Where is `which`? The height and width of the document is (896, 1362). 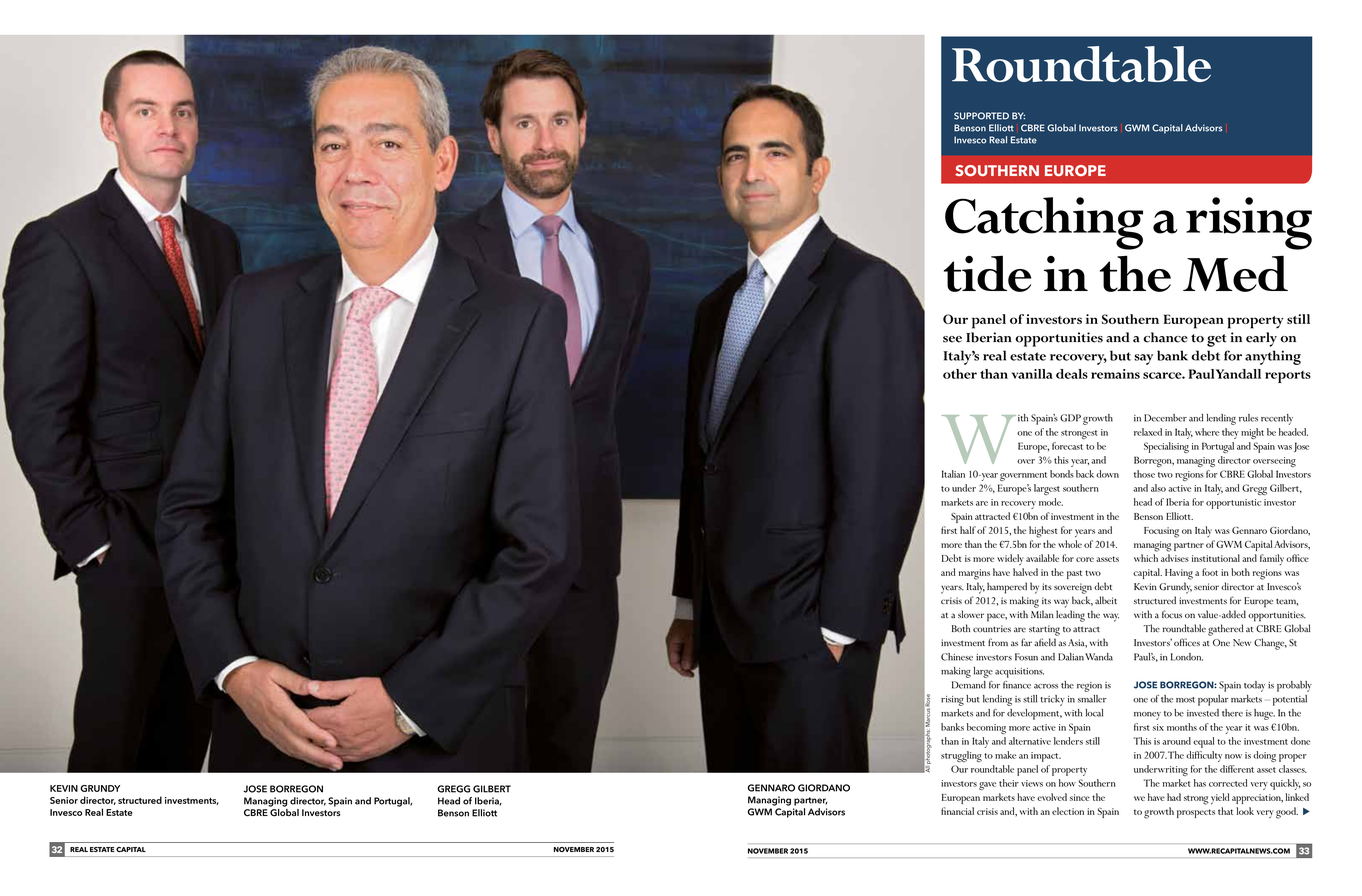
which is located at coordinates (1146, 558).
